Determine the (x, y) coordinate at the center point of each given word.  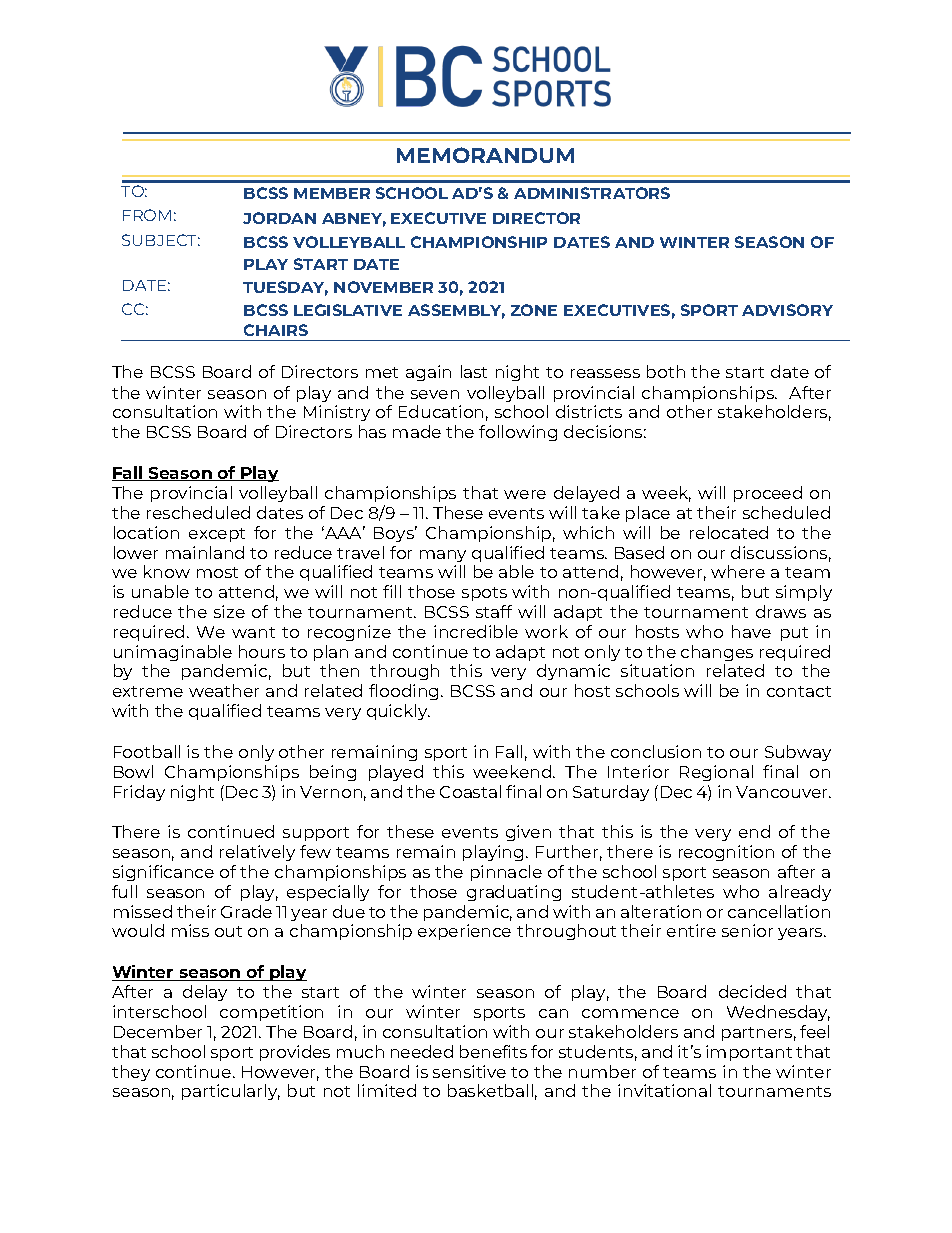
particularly (231, 1092)
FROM (147, 215)
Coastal (470, 791)
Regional (716, 773)
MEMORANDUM (485, 155)
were (525, 494)
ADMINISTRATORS (592, 193)
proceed (768, 494)
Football (147, 751)
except (217, 535)
